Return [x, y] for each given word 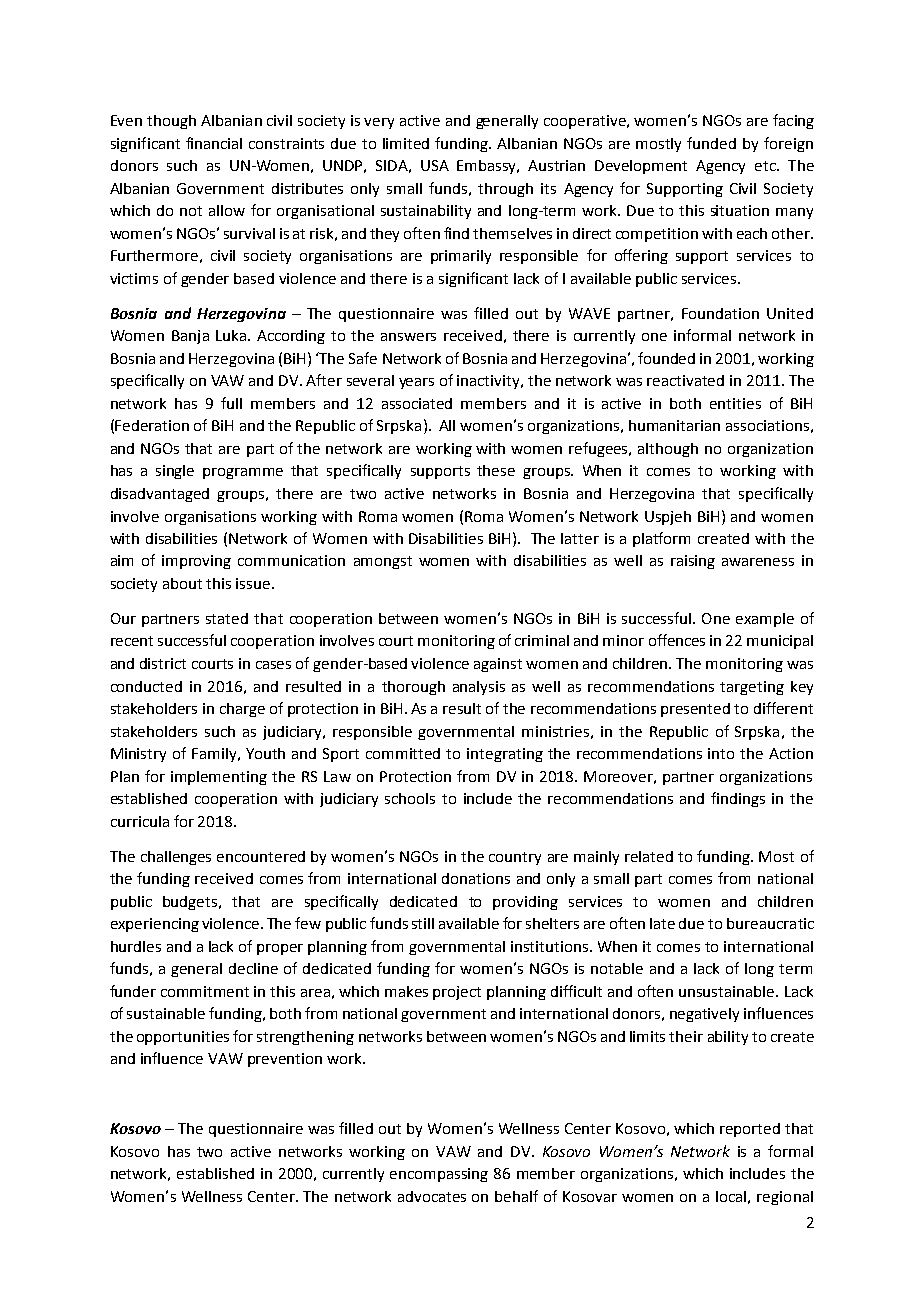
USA [435, 165]
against [498, 665]
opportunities [183, 1038]
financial [214, 143]
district [163, 663]
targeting [752, 688]
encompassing [439, 1175]
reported [750, 1130]
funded [711, 143]
